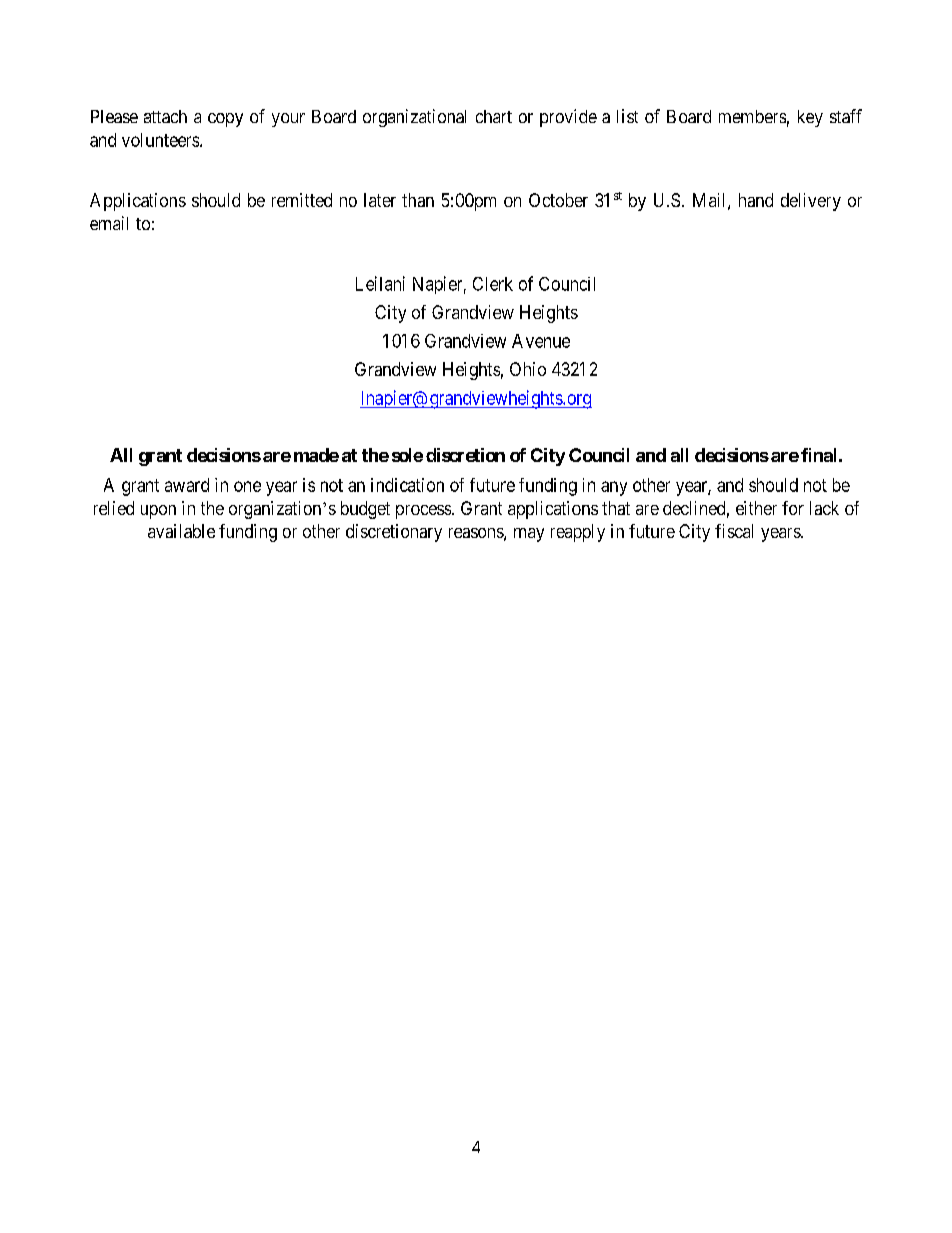 This screenshot has width=952, height=1233. What do you see at coordinates (528, 369) in the screenshot?
I see `Ohio` at bounding box center [528, 369].
